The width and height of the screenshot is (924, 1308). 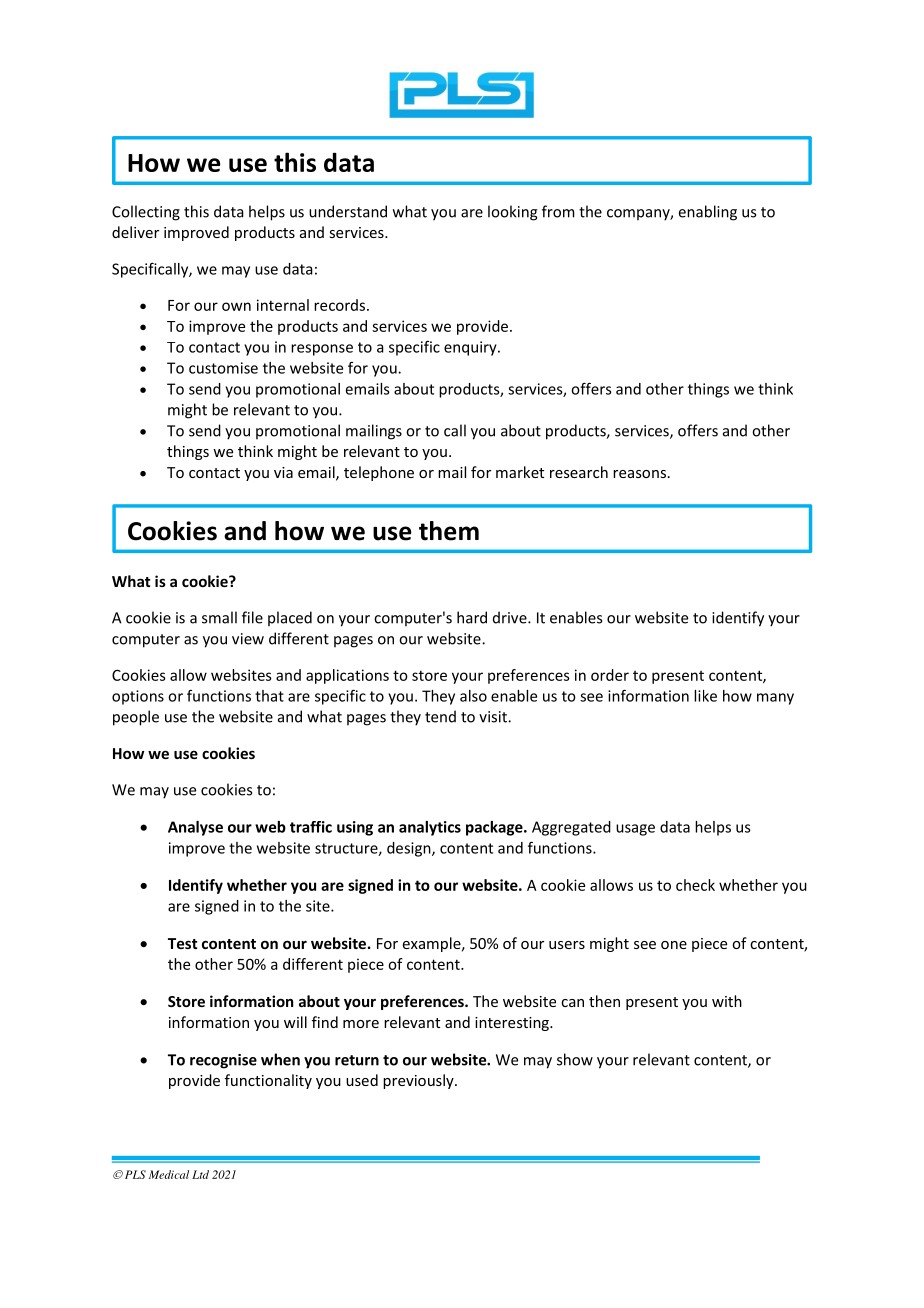 I want to click on enabling, so click(x=708, y=213).
